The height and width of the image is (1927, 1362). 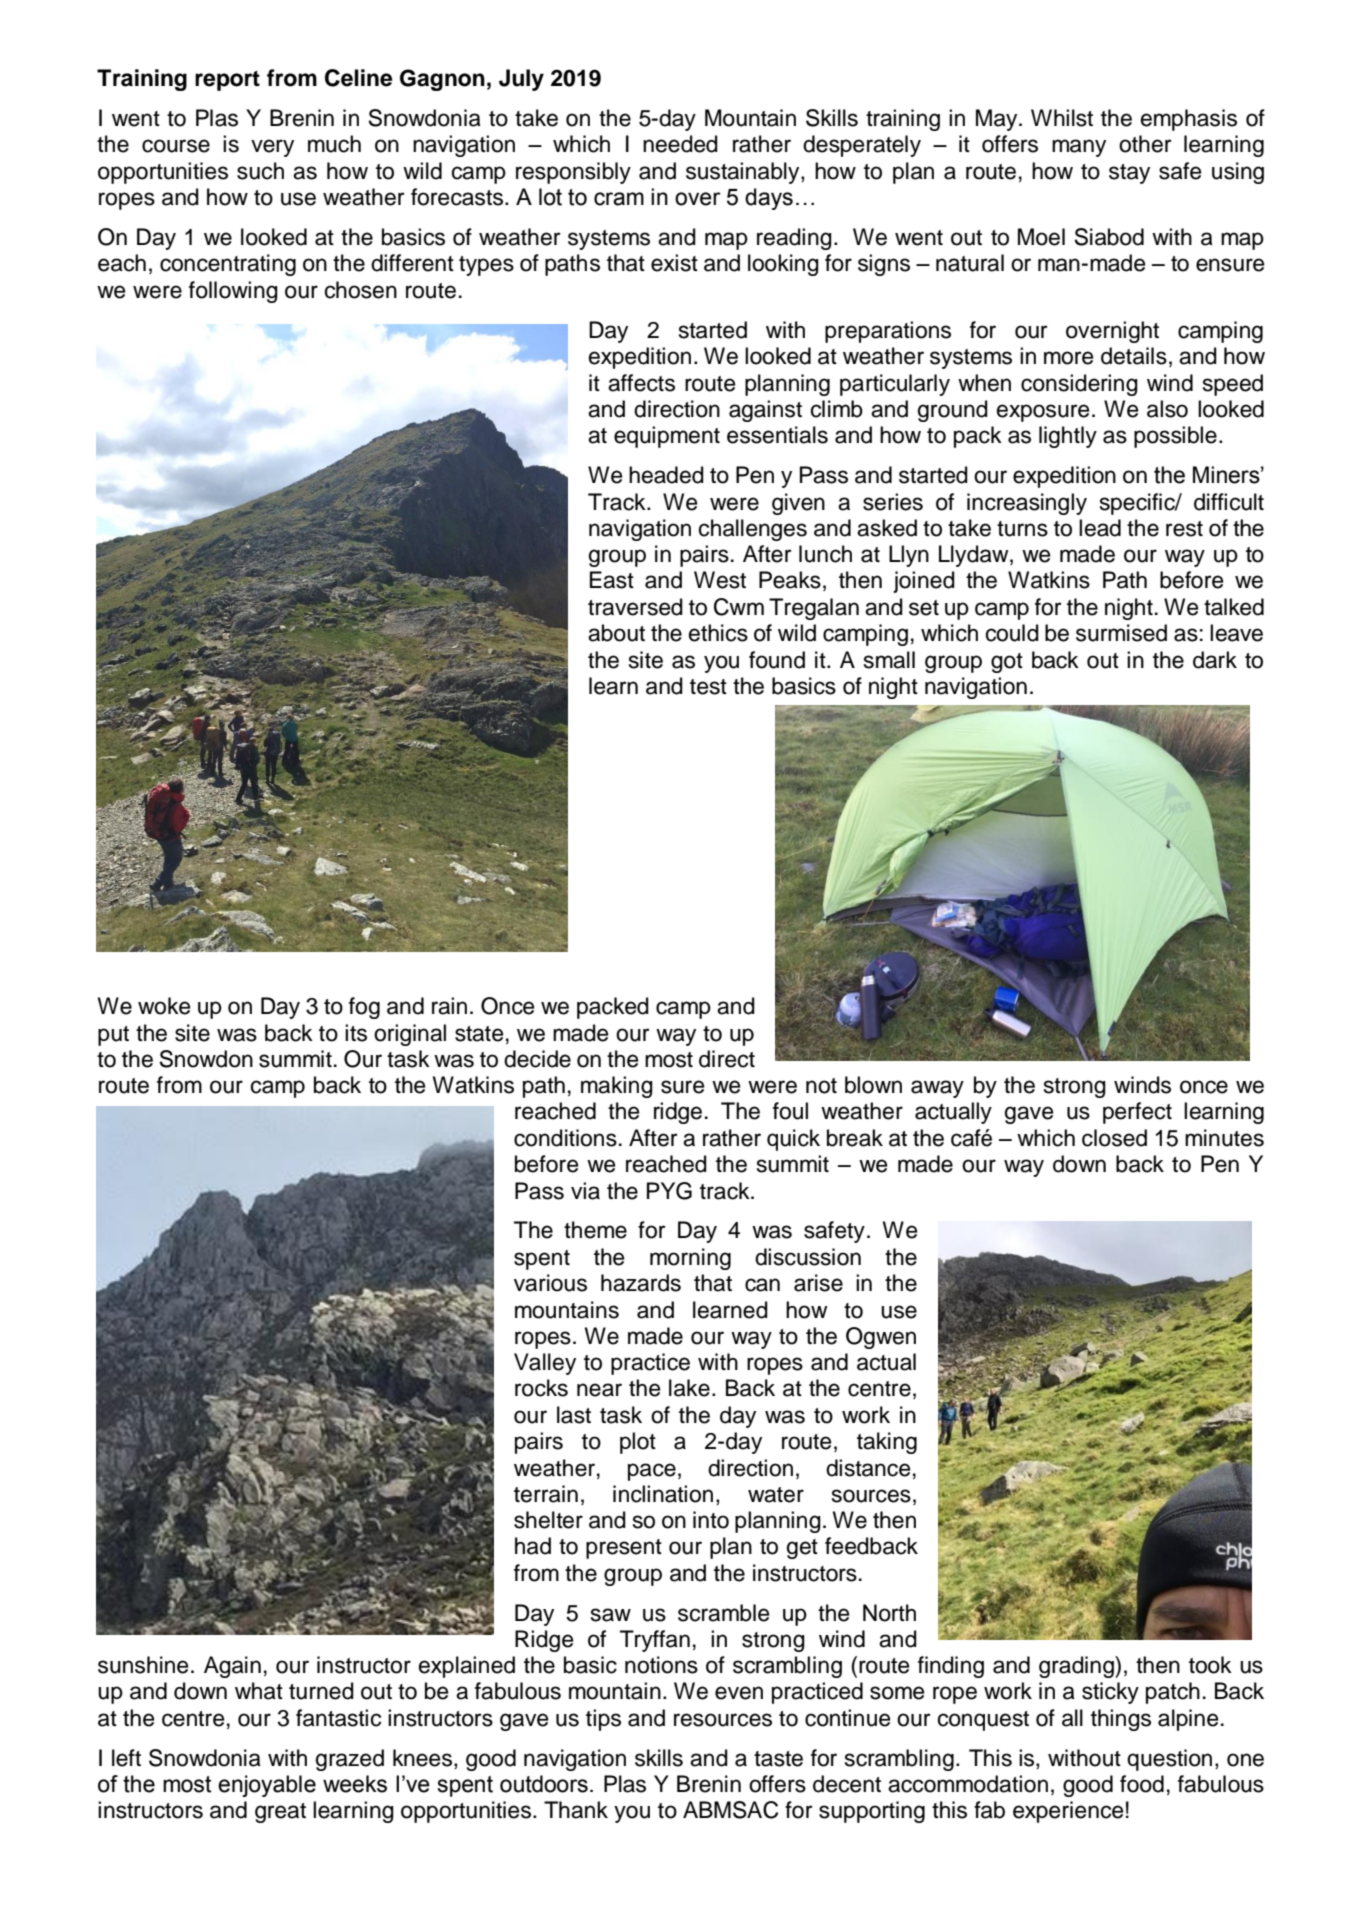 I want to click on food, so click(x=1142, y=1784).
